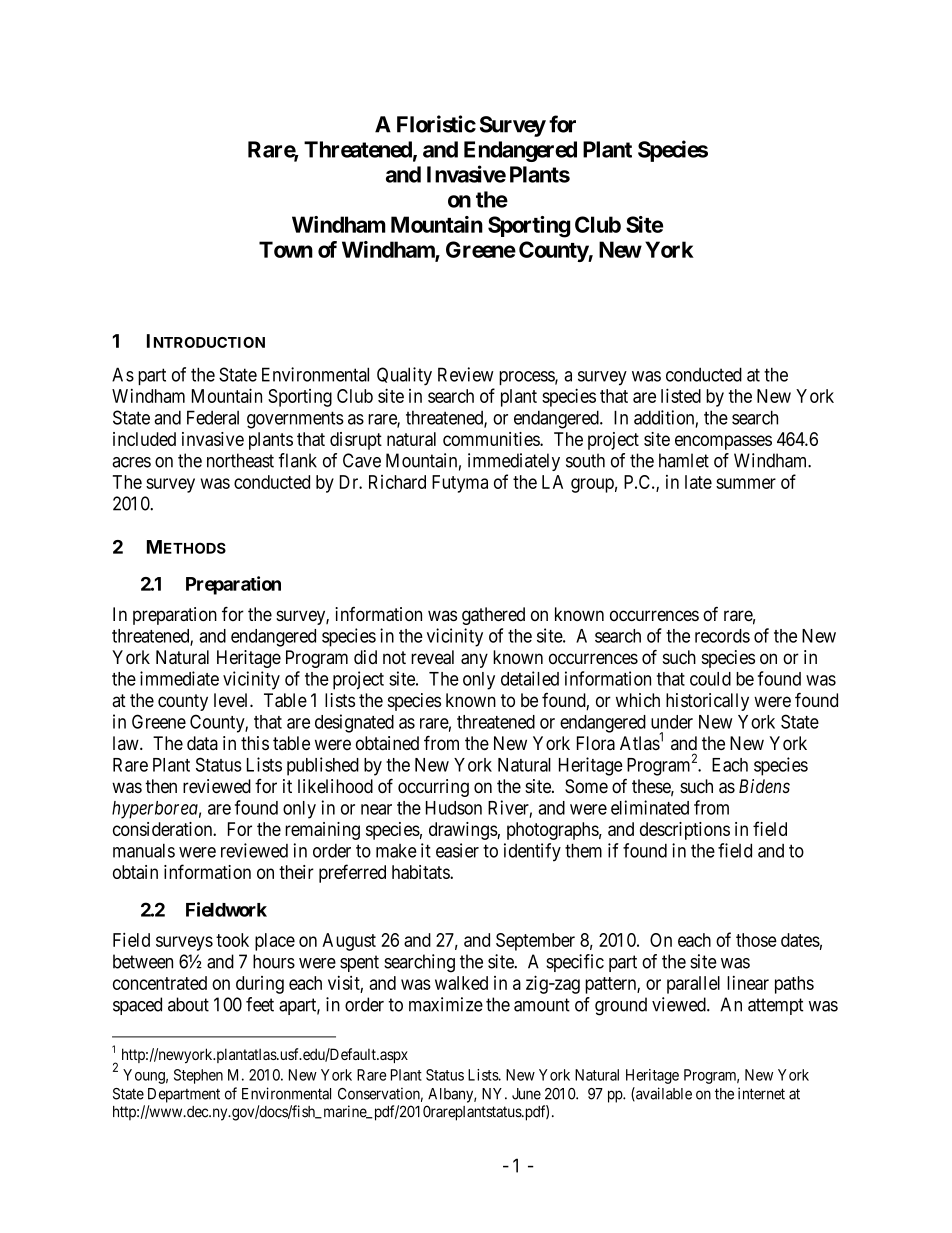 This image has width=952, height=1233. I want to click on listed, so click(681, 395).
